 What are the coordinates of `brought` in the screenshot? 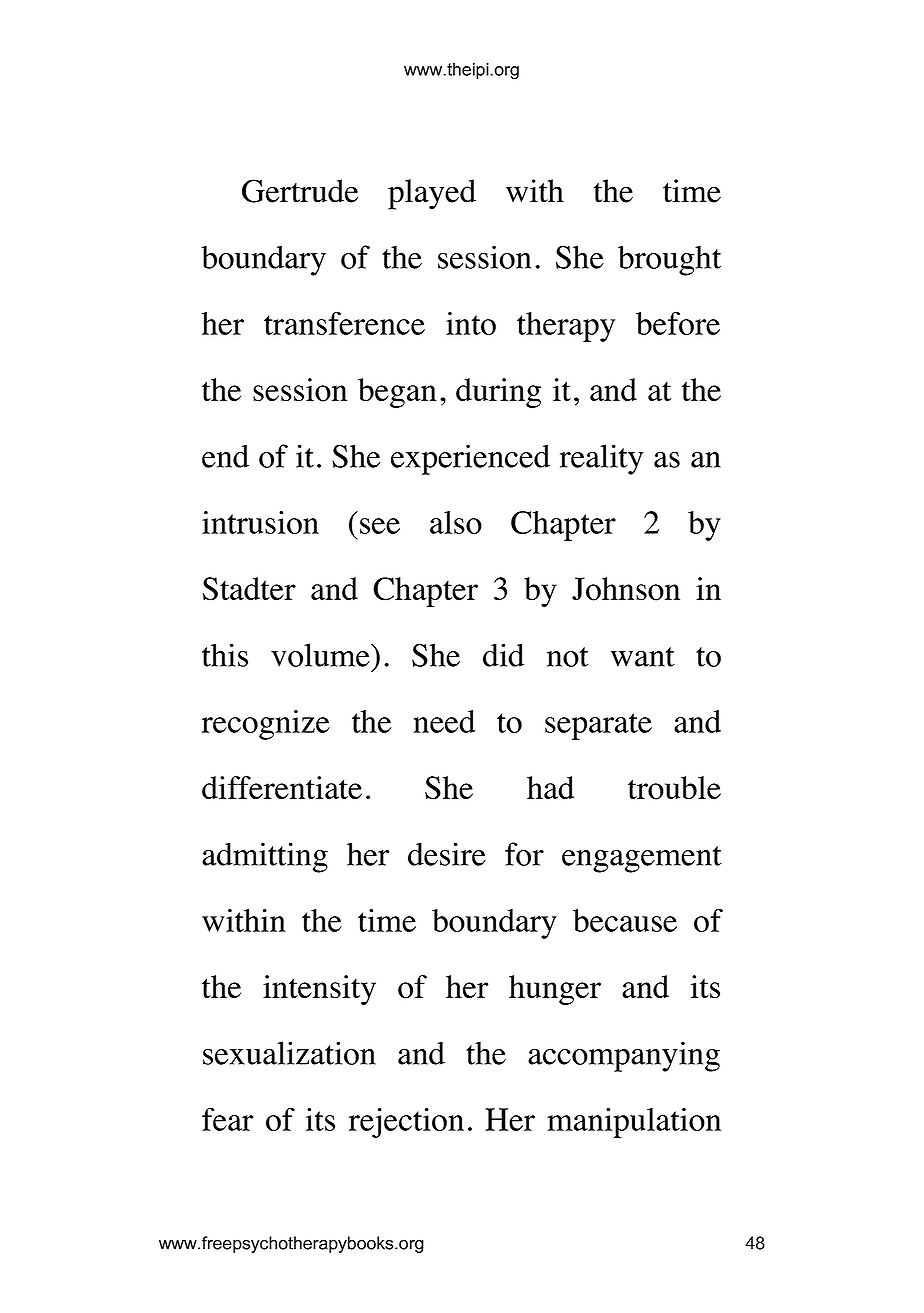 It's located at (669, 260).
